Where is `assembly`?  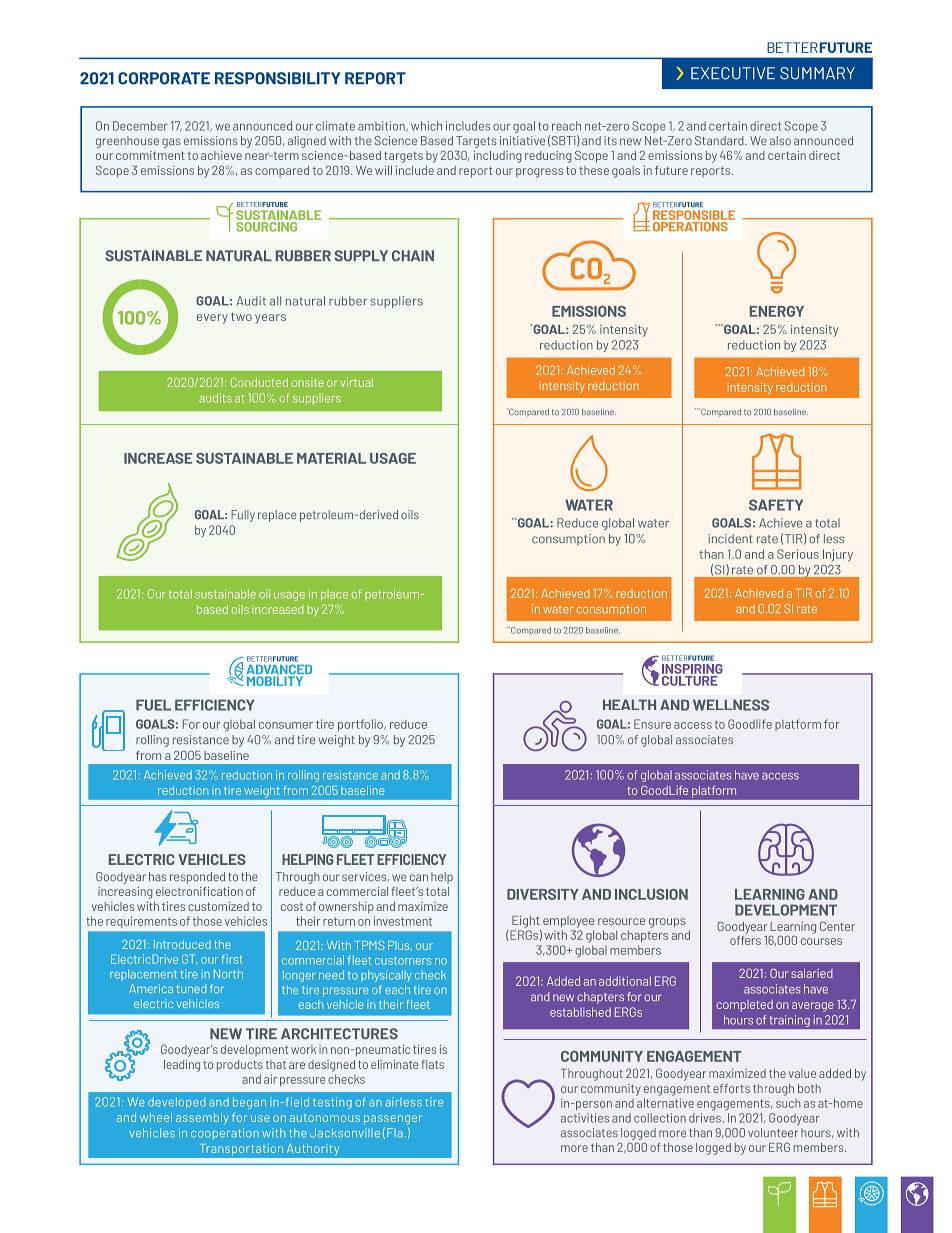
assembly is located at coordinates (202, 1119).
